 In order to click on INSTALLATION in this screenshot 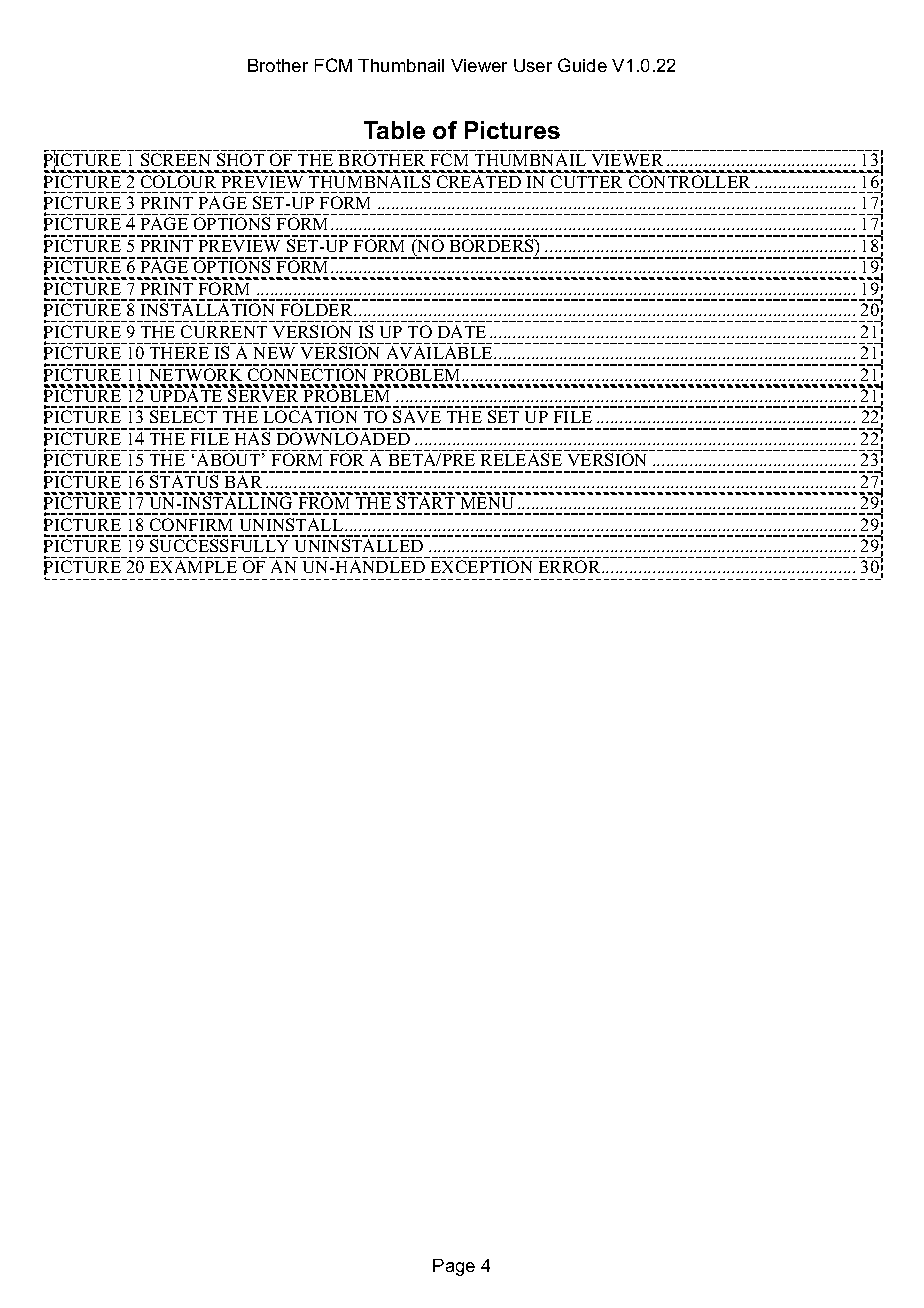, I will do `click(207, 309)`.
